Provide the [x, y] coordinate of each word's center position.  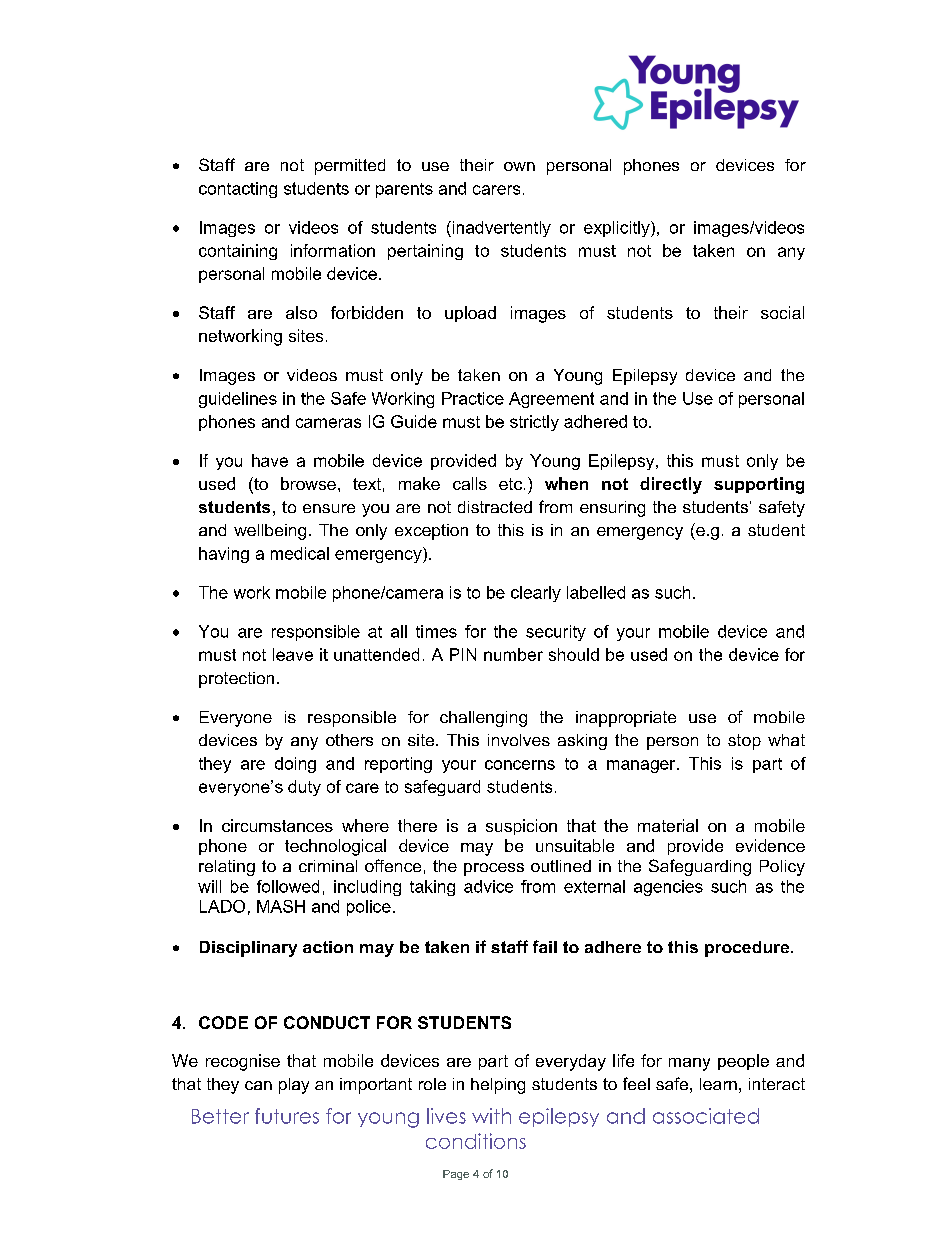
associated [706, 1116]
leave [293, 654]
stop [744, 742]
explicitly [618, 229]
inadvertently [500, 229]
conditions [476, 1141]
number [513, 654]
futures [287, 1116]
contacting [238, 190]
